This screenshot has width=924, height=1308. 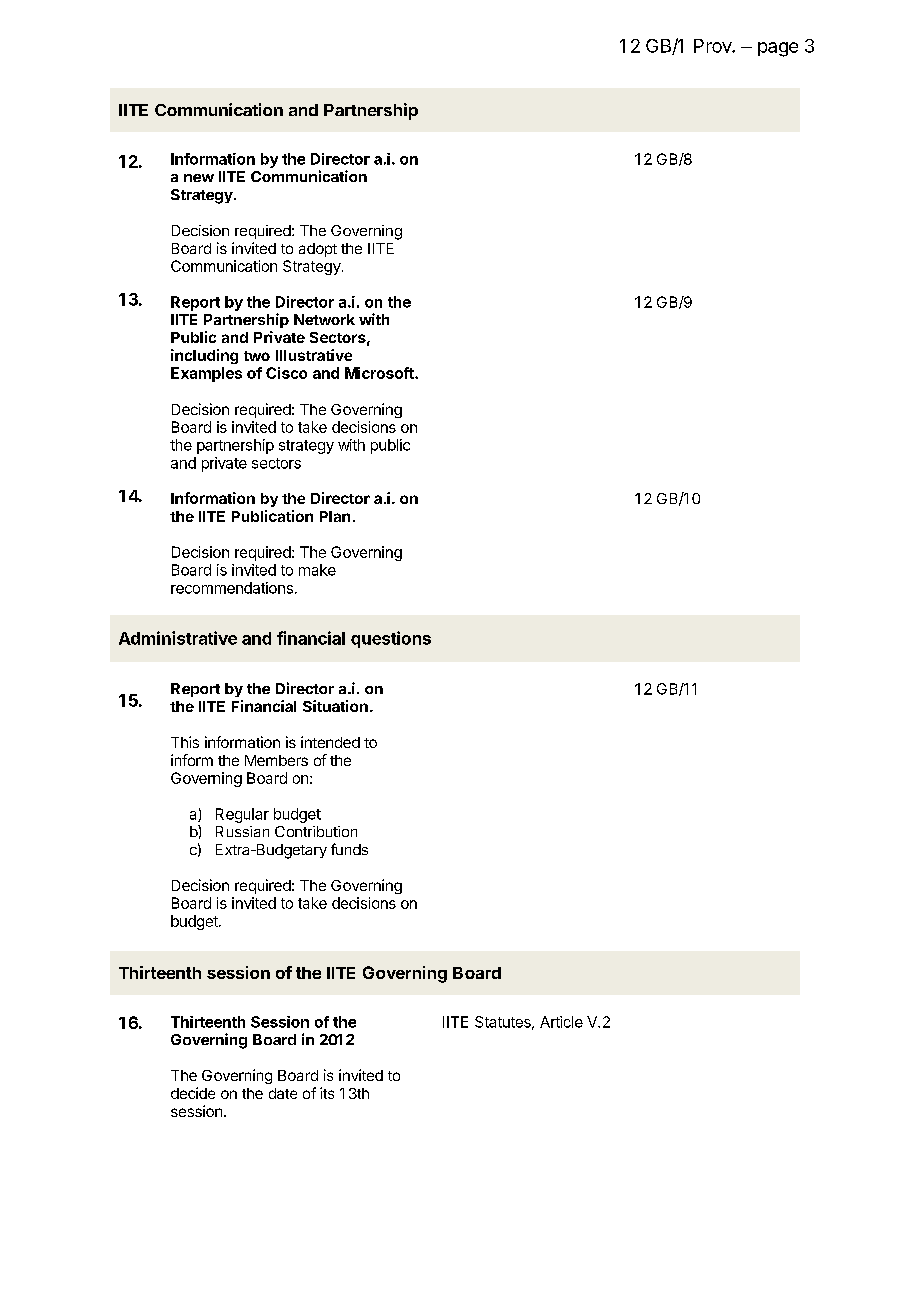 I want to click on questions, so click(x=391, y=639).
